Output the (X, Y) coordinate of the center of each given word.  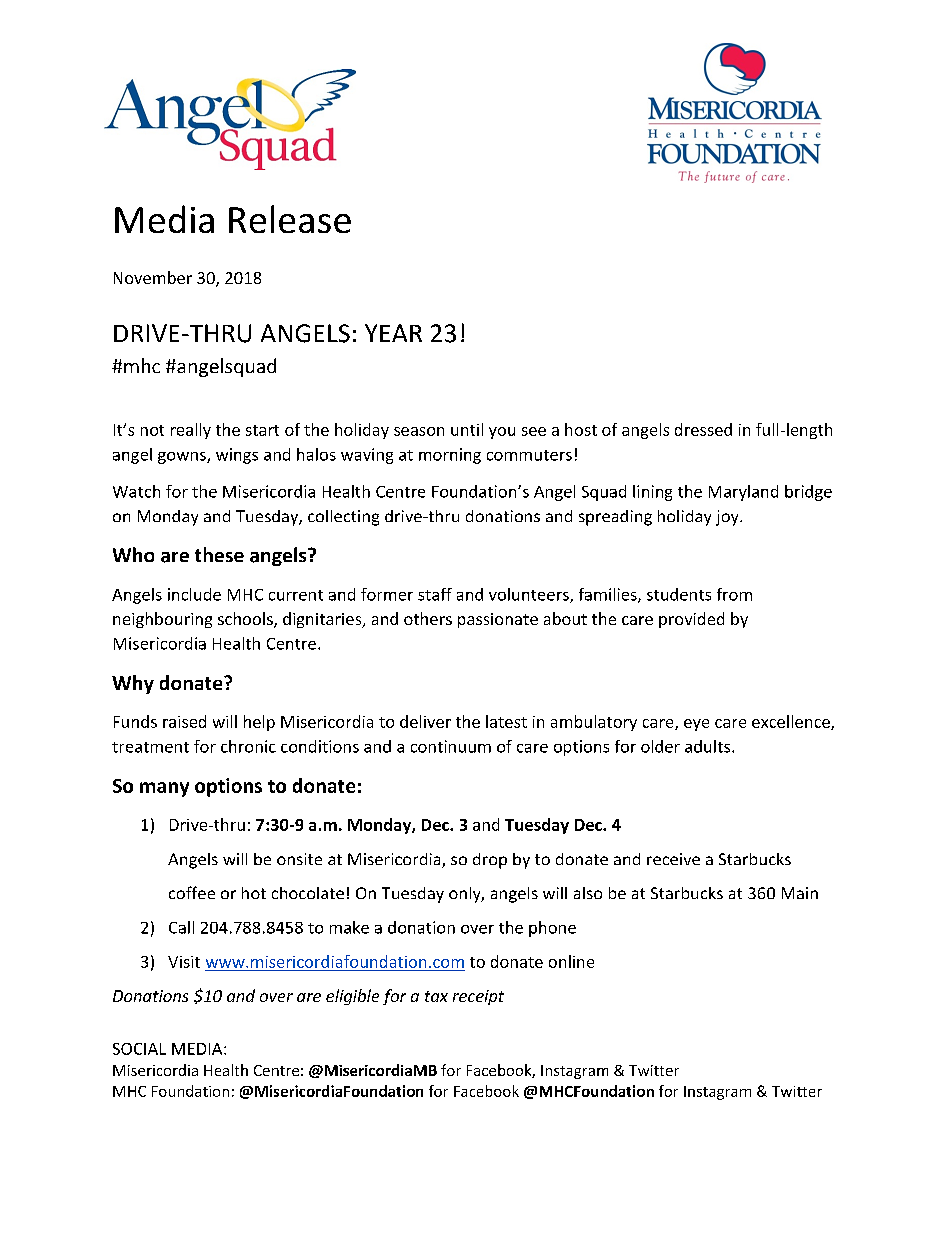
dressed (703, 429)
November (153, 277)
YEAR (393, 333)
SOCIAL (139, 1049)
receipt (478, 997)
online (571, 961)
